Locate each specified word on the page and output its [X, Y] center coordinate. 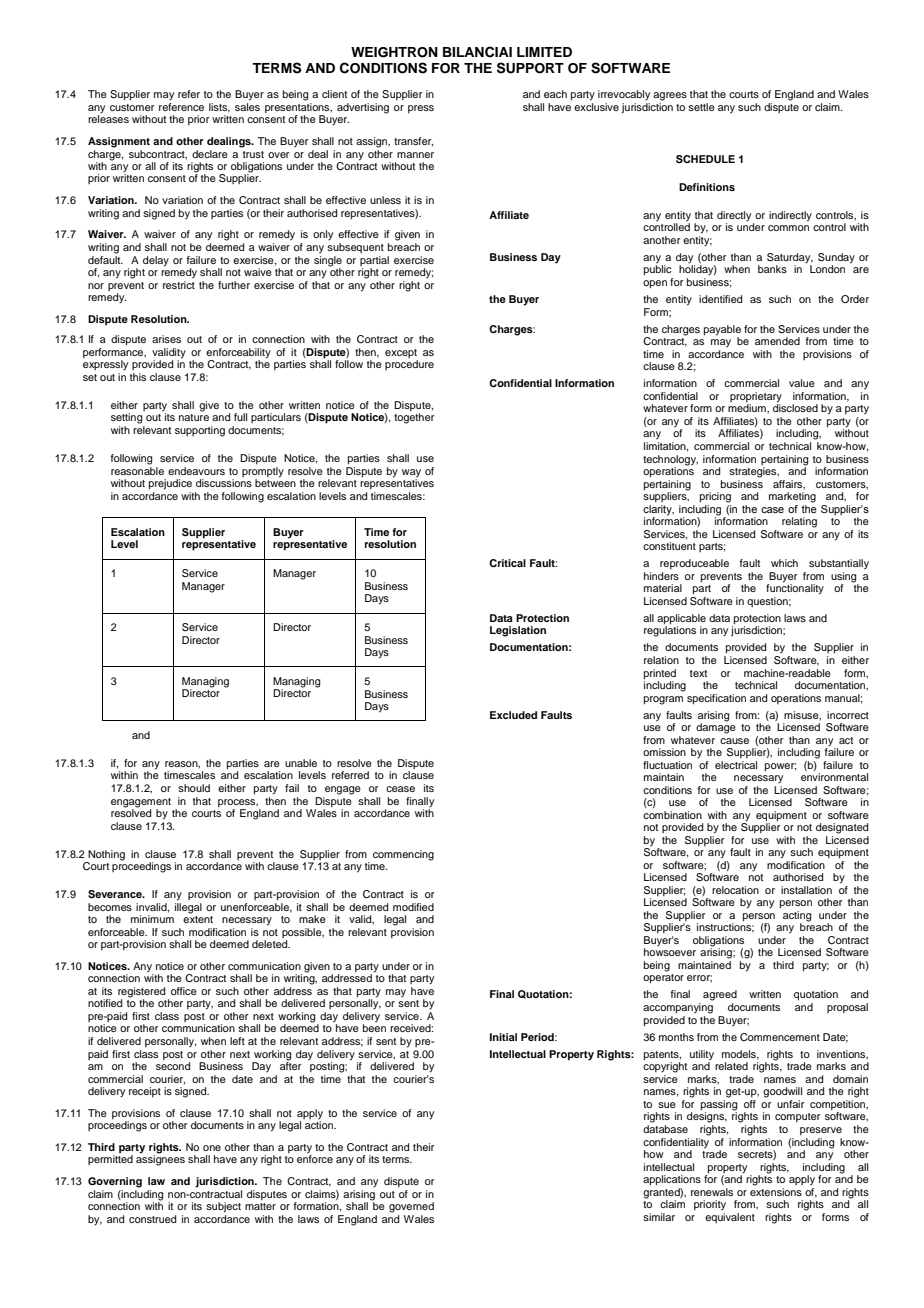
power [780, 767]
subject [223, 1207]
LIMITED [544, 52]
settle [701, 107]
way [411, 473]
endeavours [196, 471]
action [320, 1124]
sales [247, 107]
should [194, 788]
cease [400, 789]
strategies [754, 472]
